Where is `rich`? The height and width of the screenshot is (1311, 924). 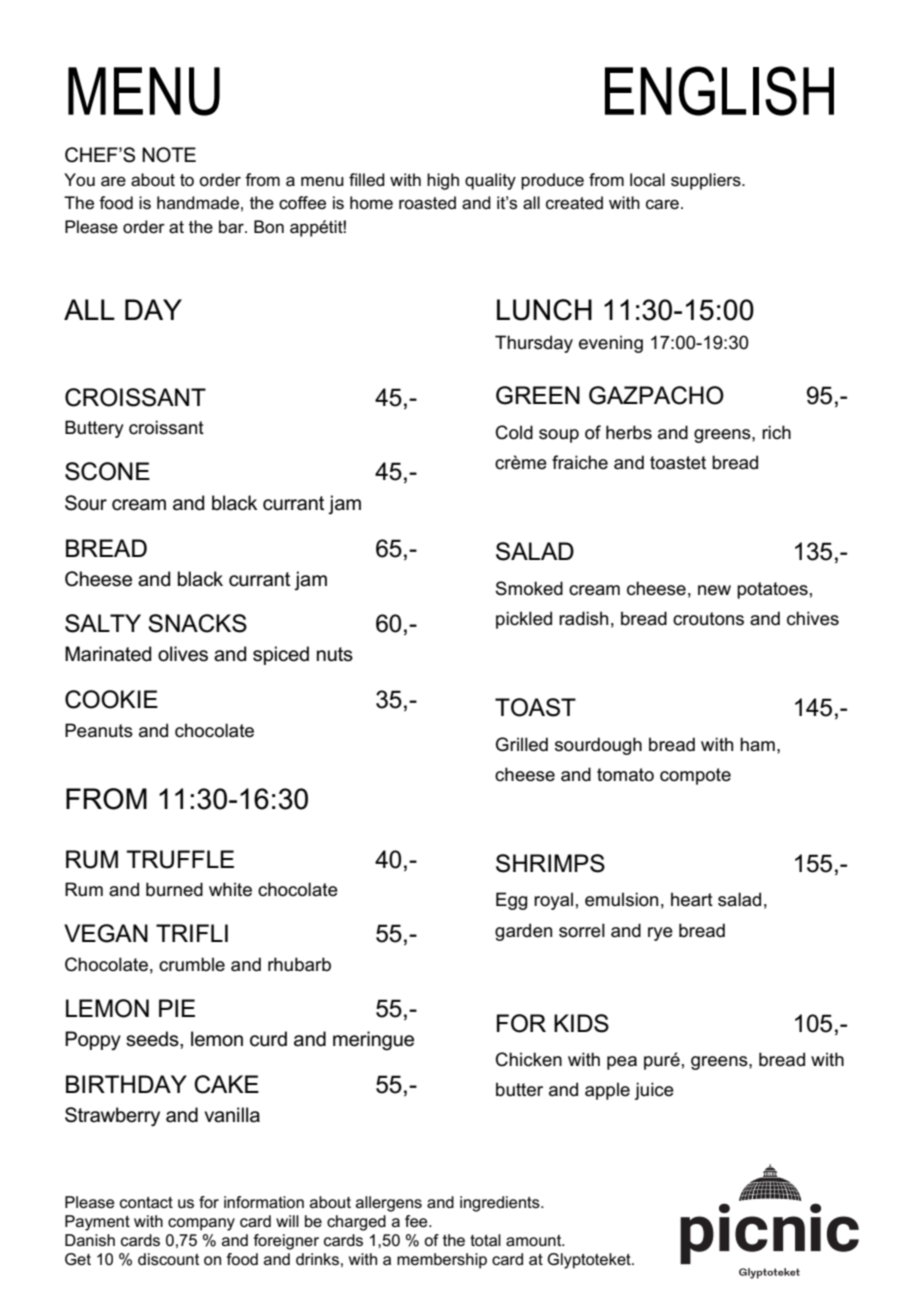
rich is located at coordinates (776, 432).
